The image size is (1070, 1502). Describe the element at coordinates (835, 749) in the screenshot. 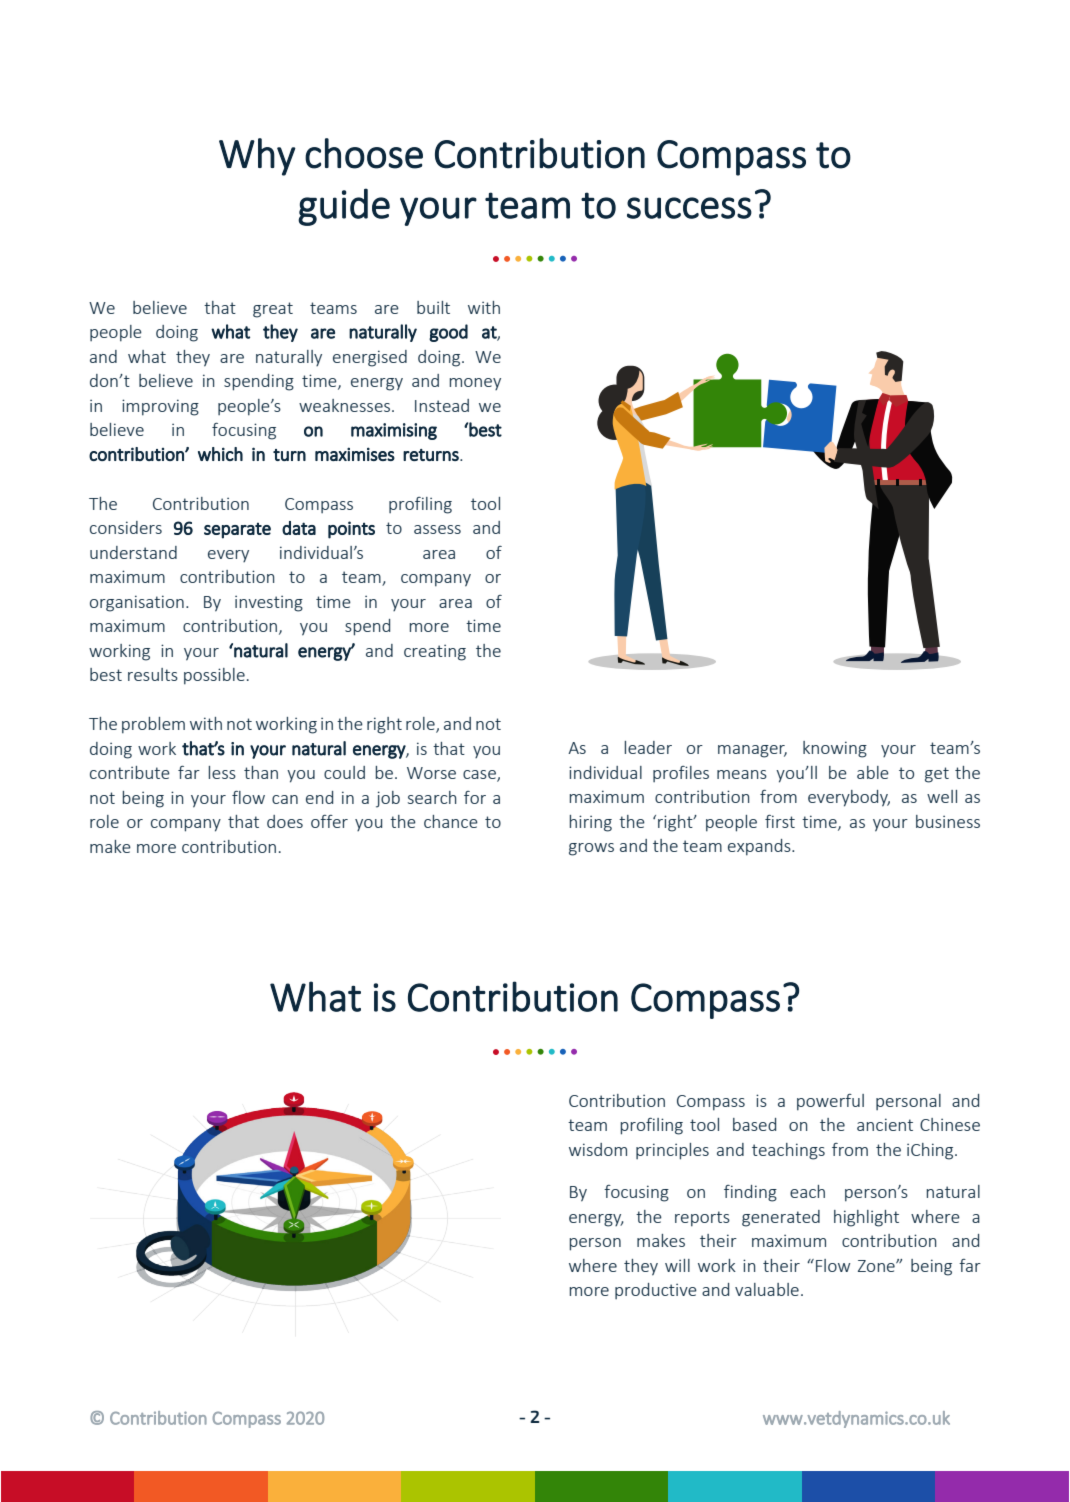

I see `knowing` at that location.
